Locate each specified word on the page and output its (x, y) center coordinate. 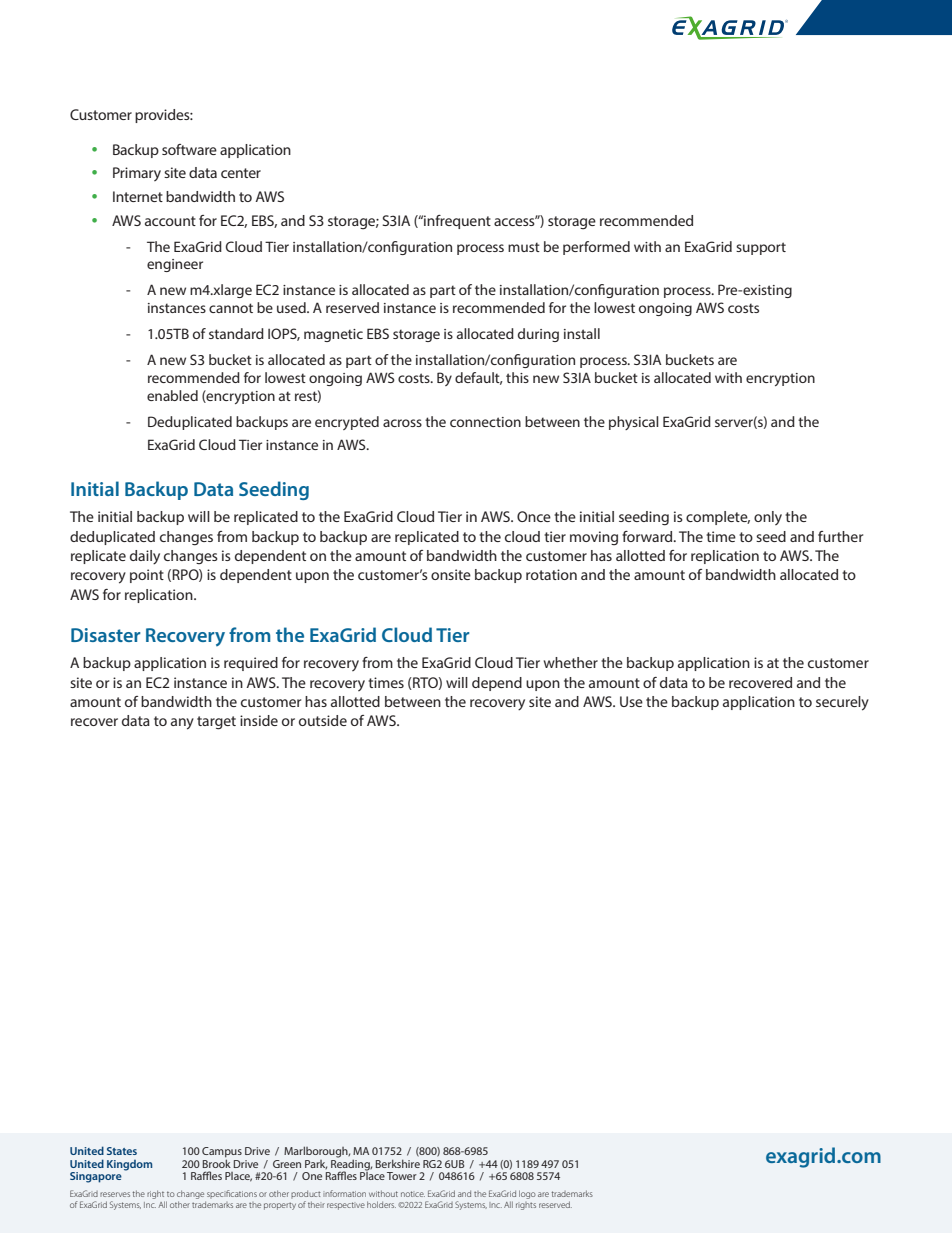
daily (145, 557)
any (182, 724)
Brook (217, 1162)
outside (323, 720)
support (761, 248)
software (189, 149)
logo (527, 1194)
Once (534, 516)
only (768, 518)
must (524, 247)
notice (413, 1194)
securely (842, 703)
